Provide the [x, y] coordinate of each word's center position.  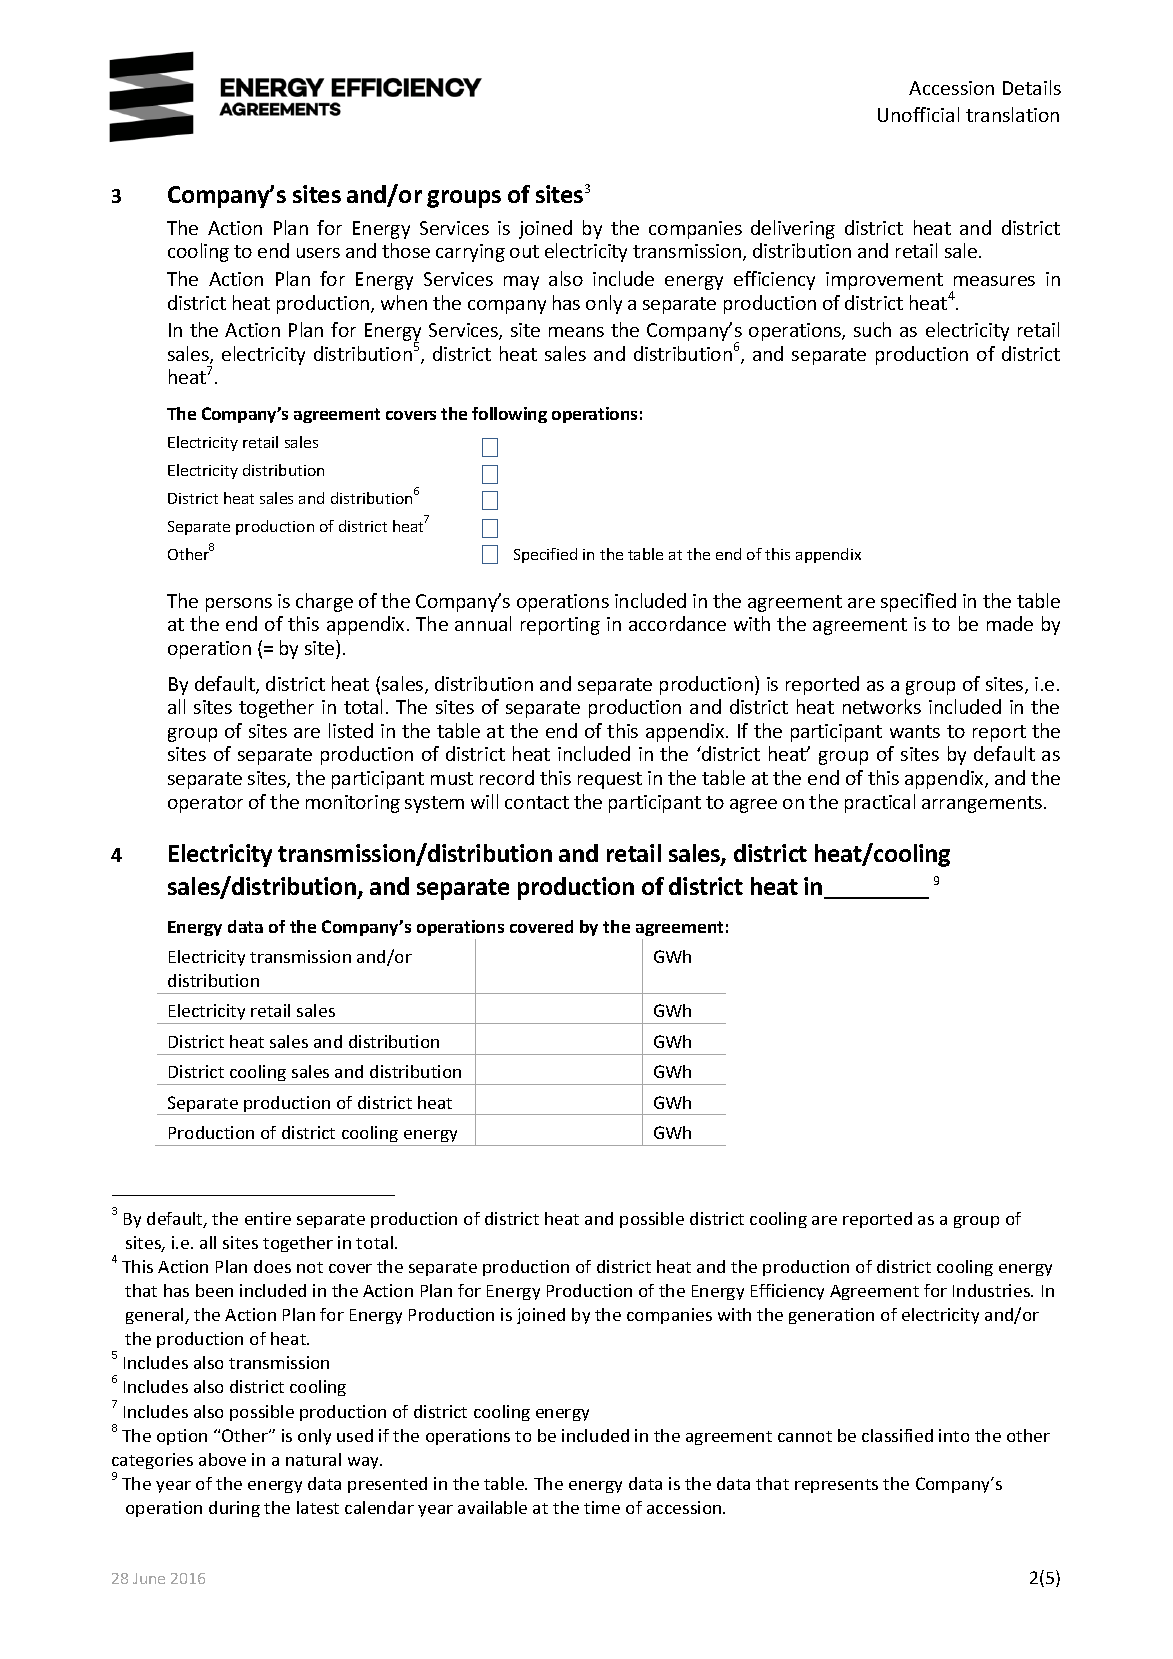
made [1010, 623]
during [234, 1509]
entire [268, 1218]
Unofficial [918, 114]
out [524, 251]
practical [880, 803]
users [318, 253]
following [509, 415]
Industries [993, 1290]
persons [239, 605]
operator [205, 804]
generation [831, 1316]
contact [537, 802]
